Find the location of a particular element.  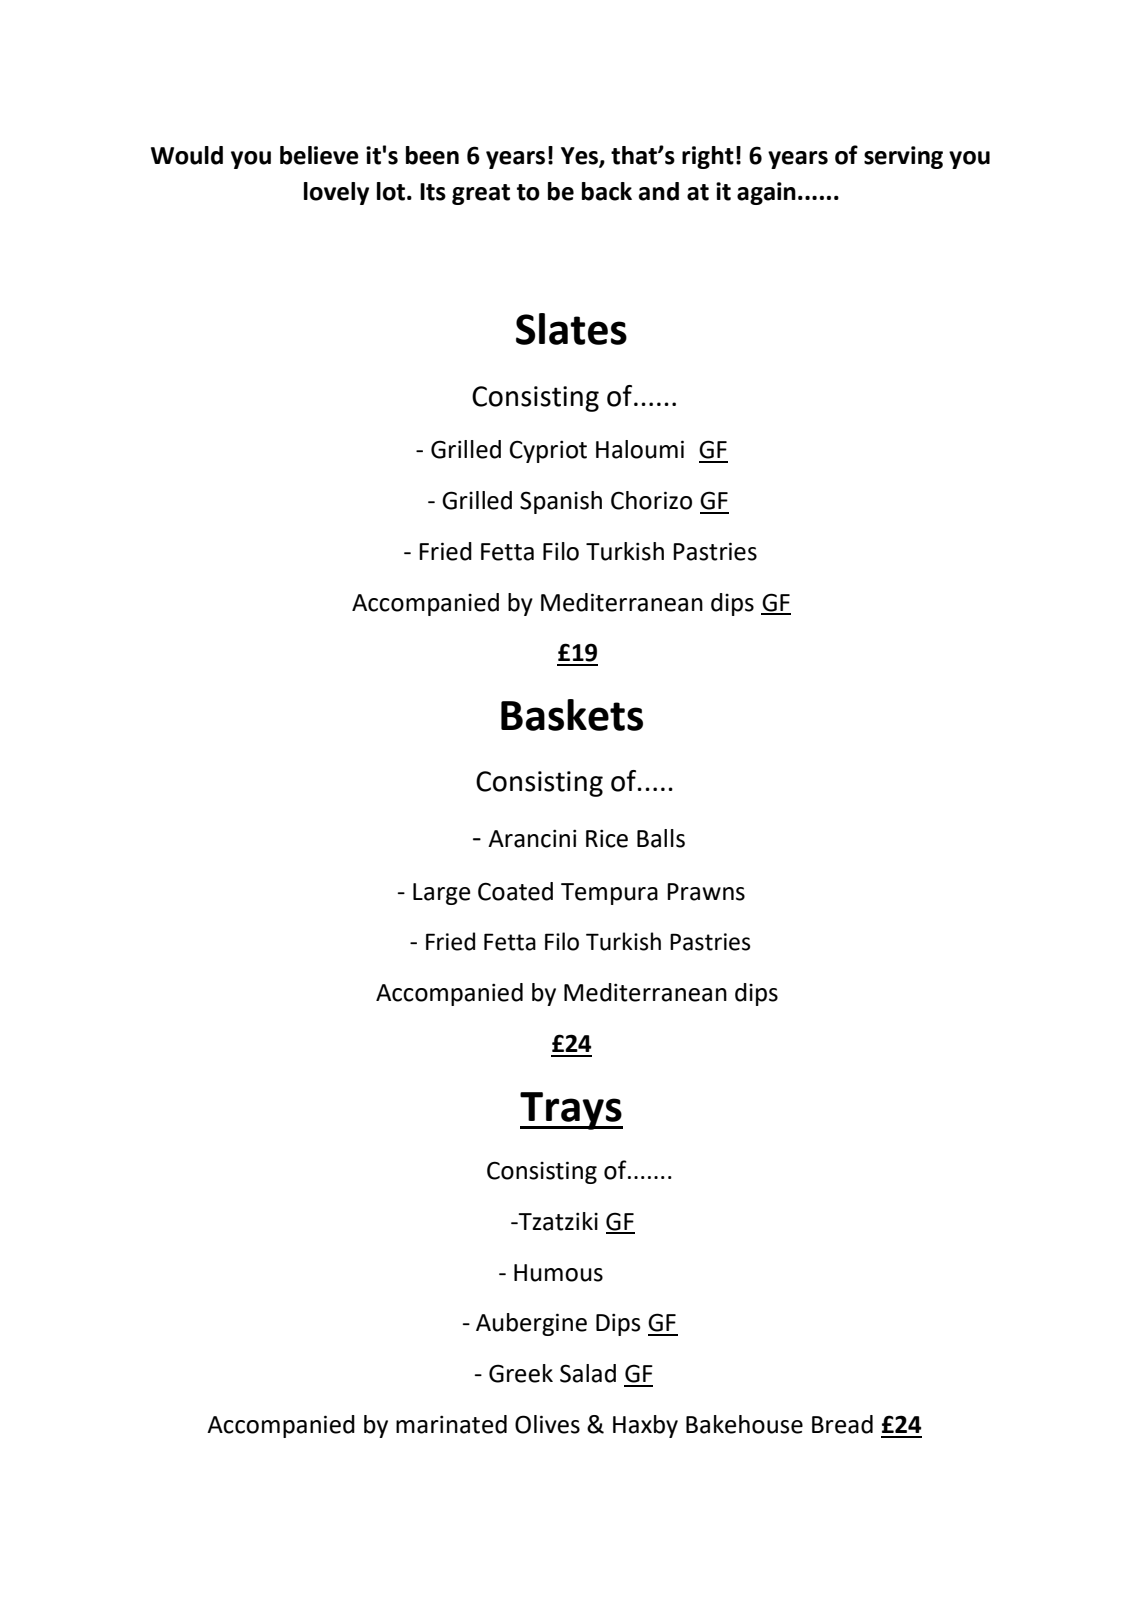

again is located at coordinates (766, 193).
